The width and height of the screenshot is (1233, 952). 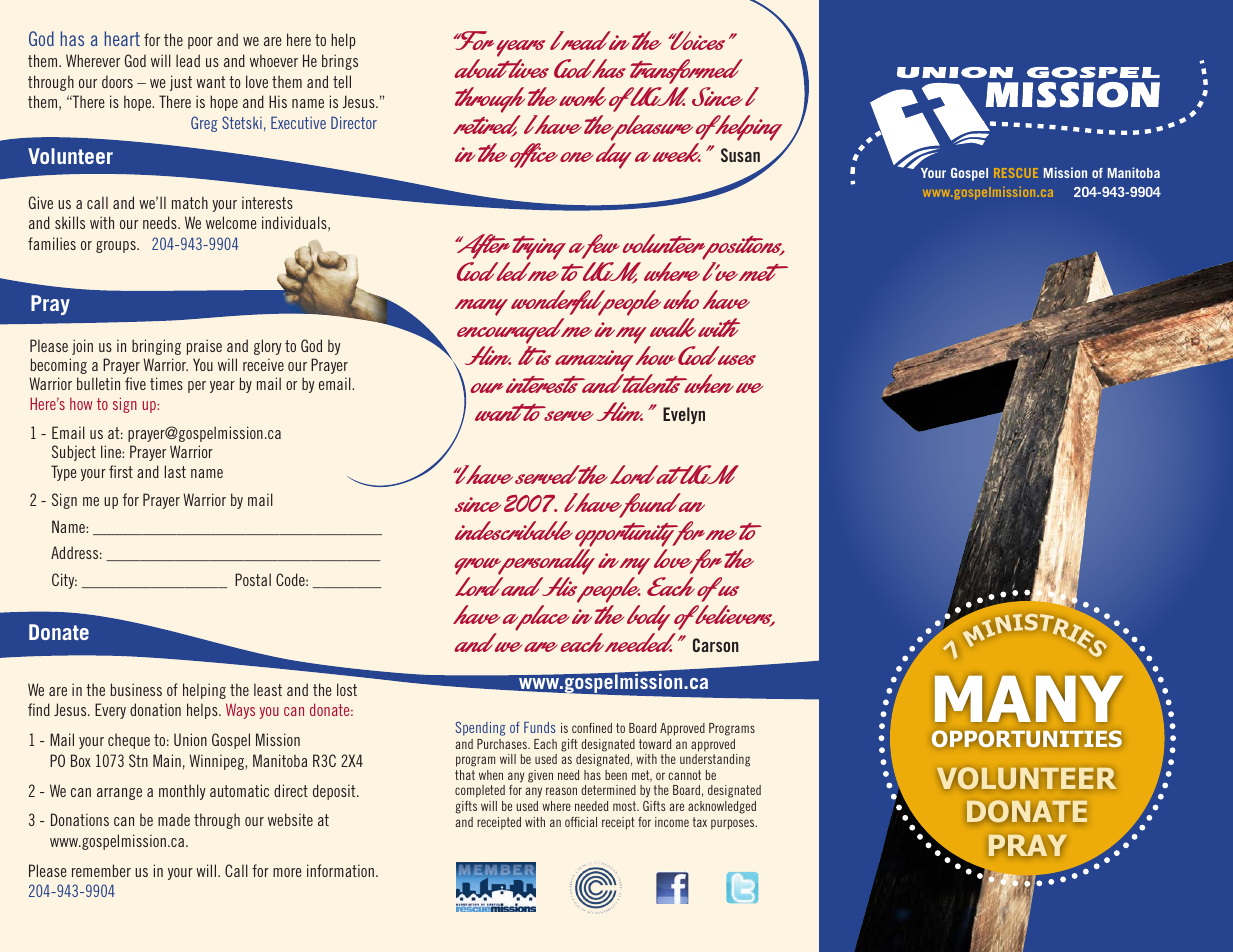 What do you see at coordinates (188, 60) in the screenshot?
I see `lead` at bounding box center [188, 60].
